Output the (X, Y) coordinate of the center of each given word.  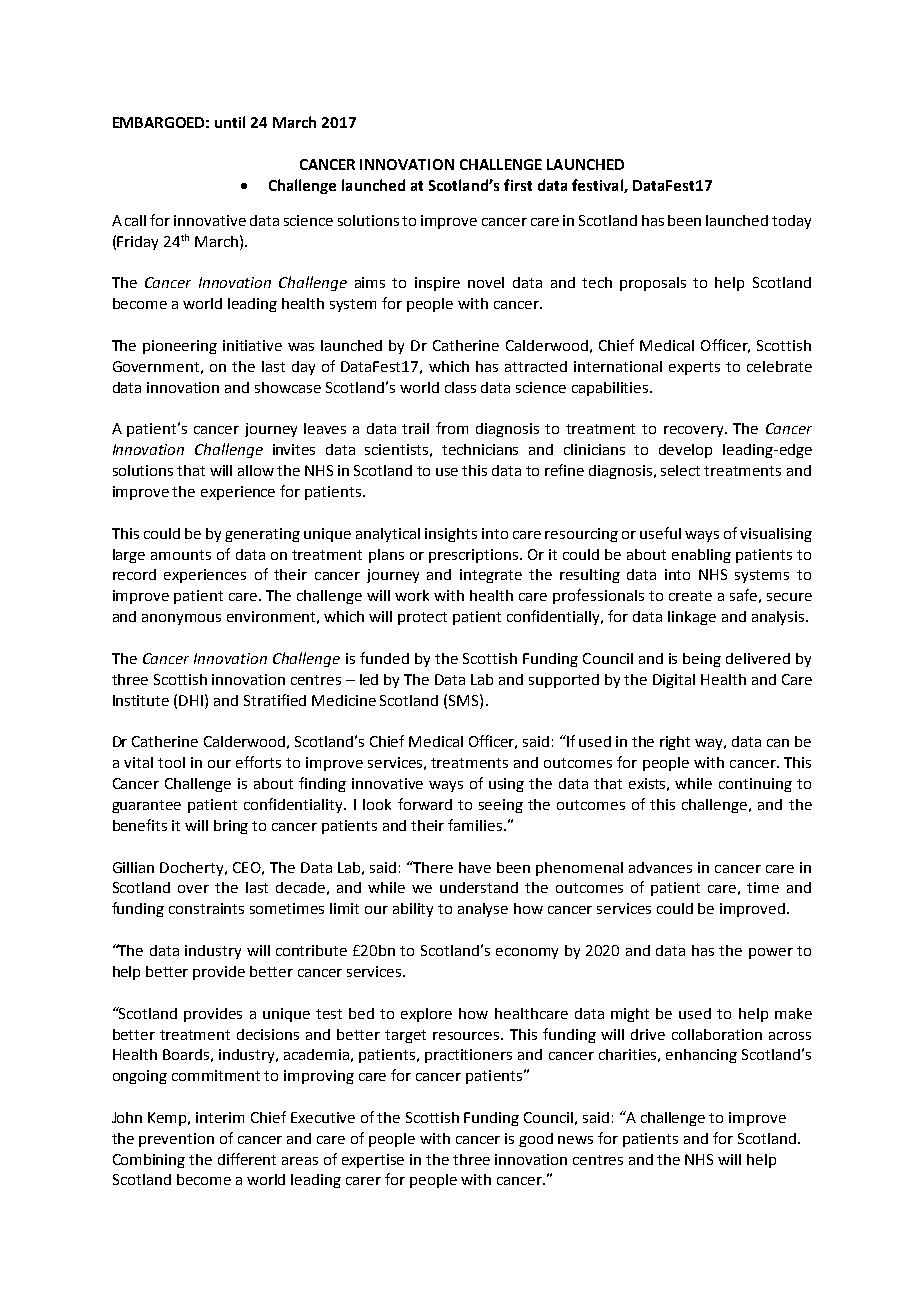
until (230, 122)
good (536, 1140)
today (791, 222)
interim (220, 1117)
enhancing (701, 1056)
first (518, 185)
